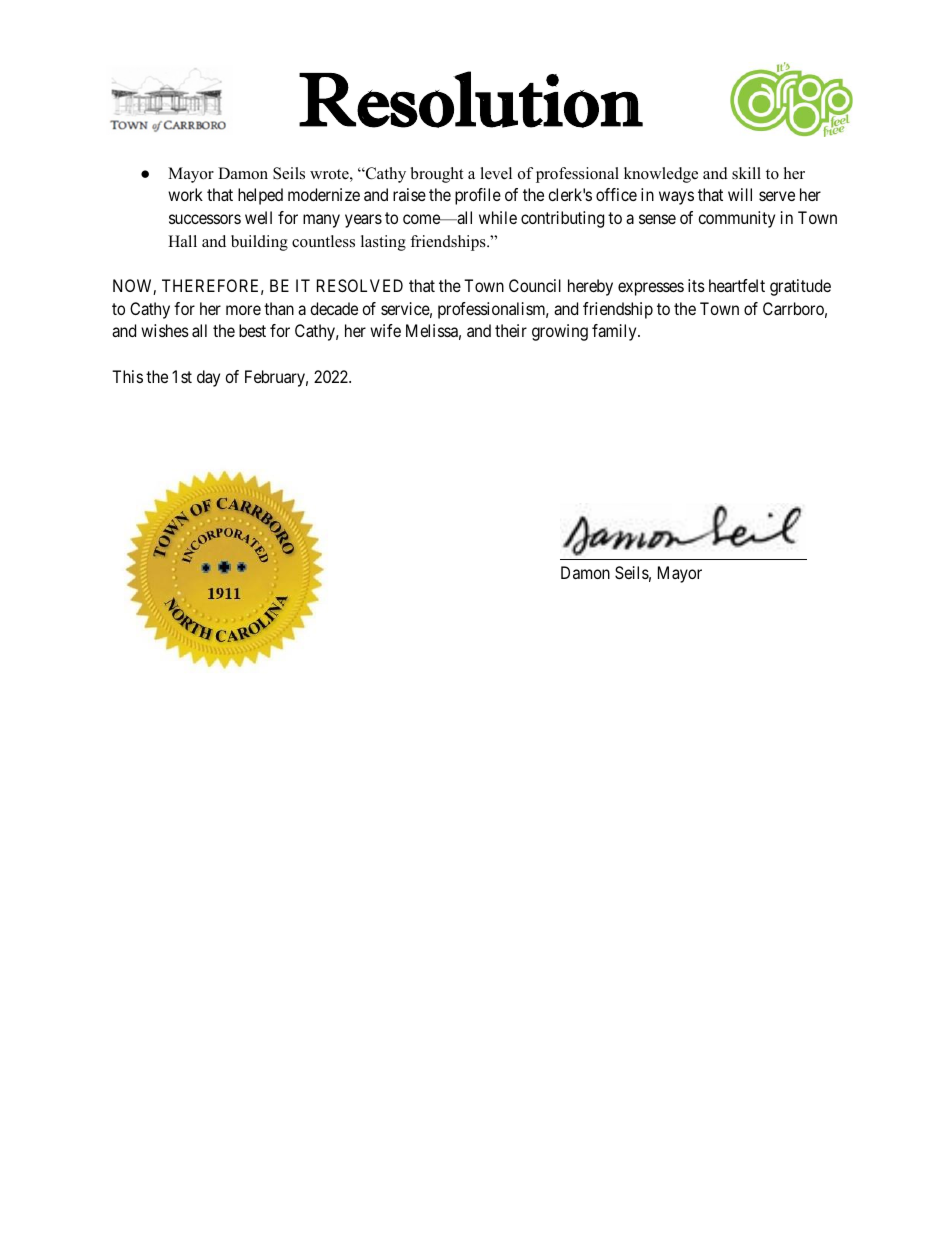  What do you see at coordinates (511, 330) in the screenshot?
I see `their` at bounding box center [511, 330].
